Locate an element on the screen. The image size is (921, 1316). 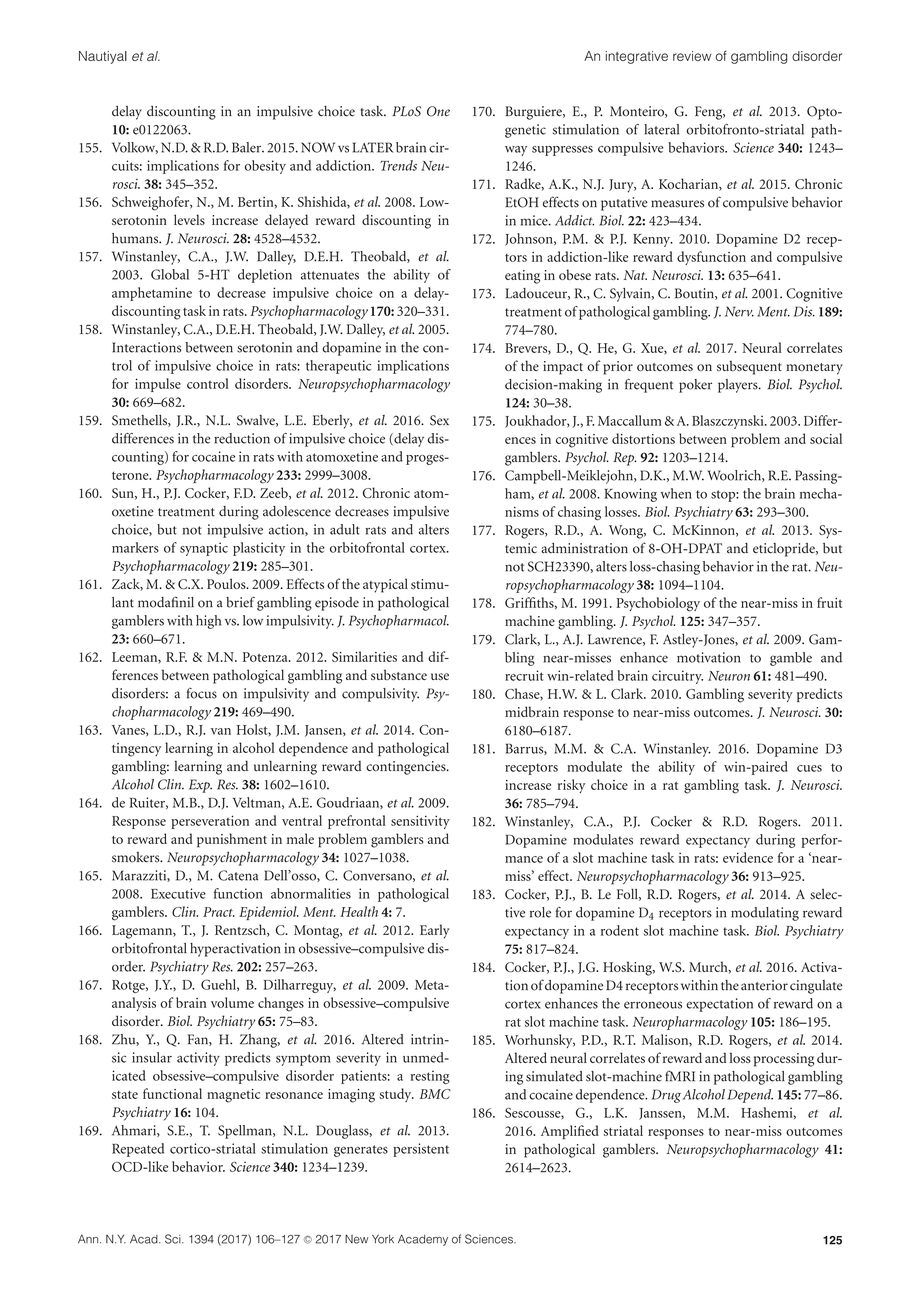
review is located at coordinates (692, 56).
